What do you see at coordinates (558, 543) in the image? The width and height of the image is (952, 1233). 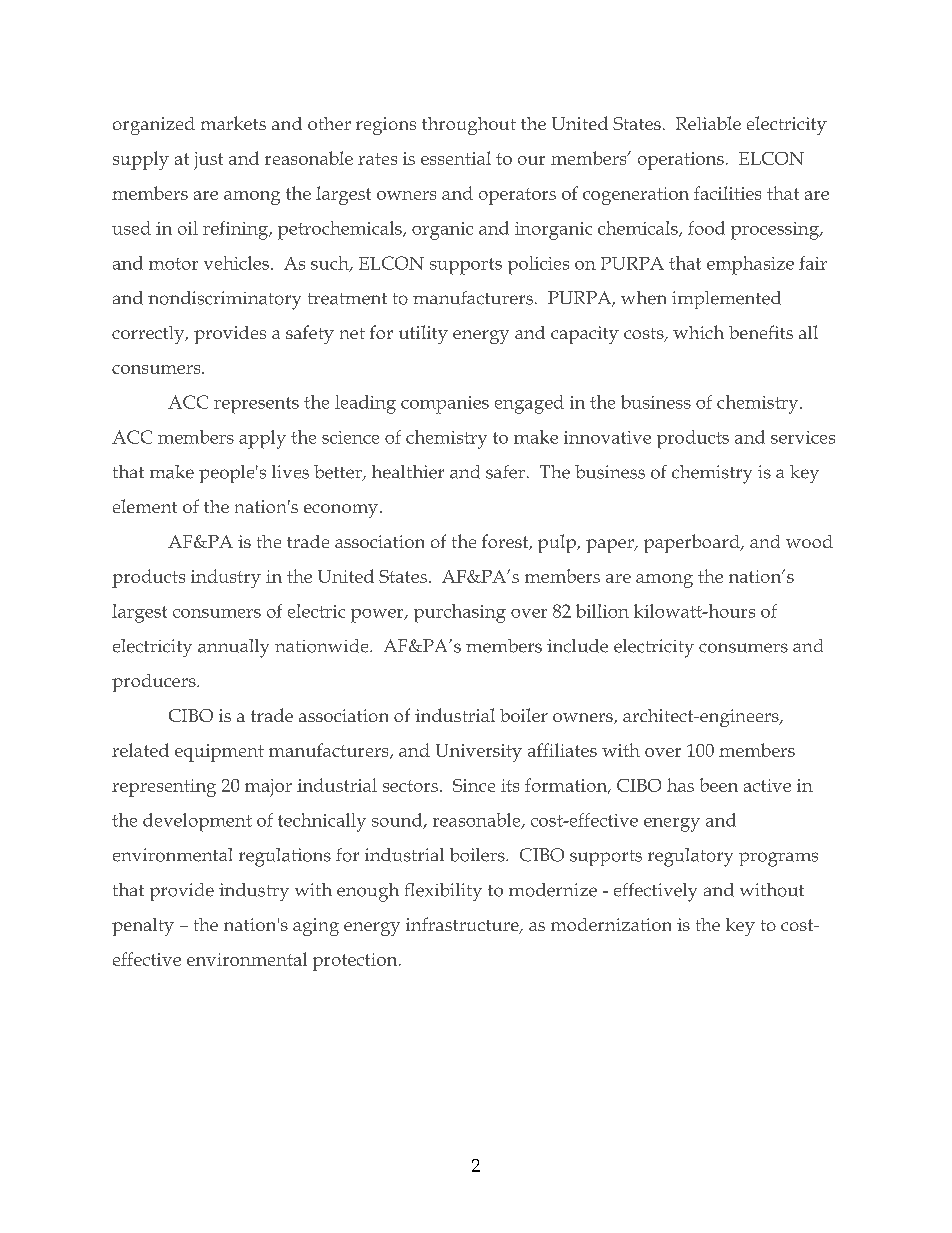 I see `pulp` at bounding box center [558, 543].
